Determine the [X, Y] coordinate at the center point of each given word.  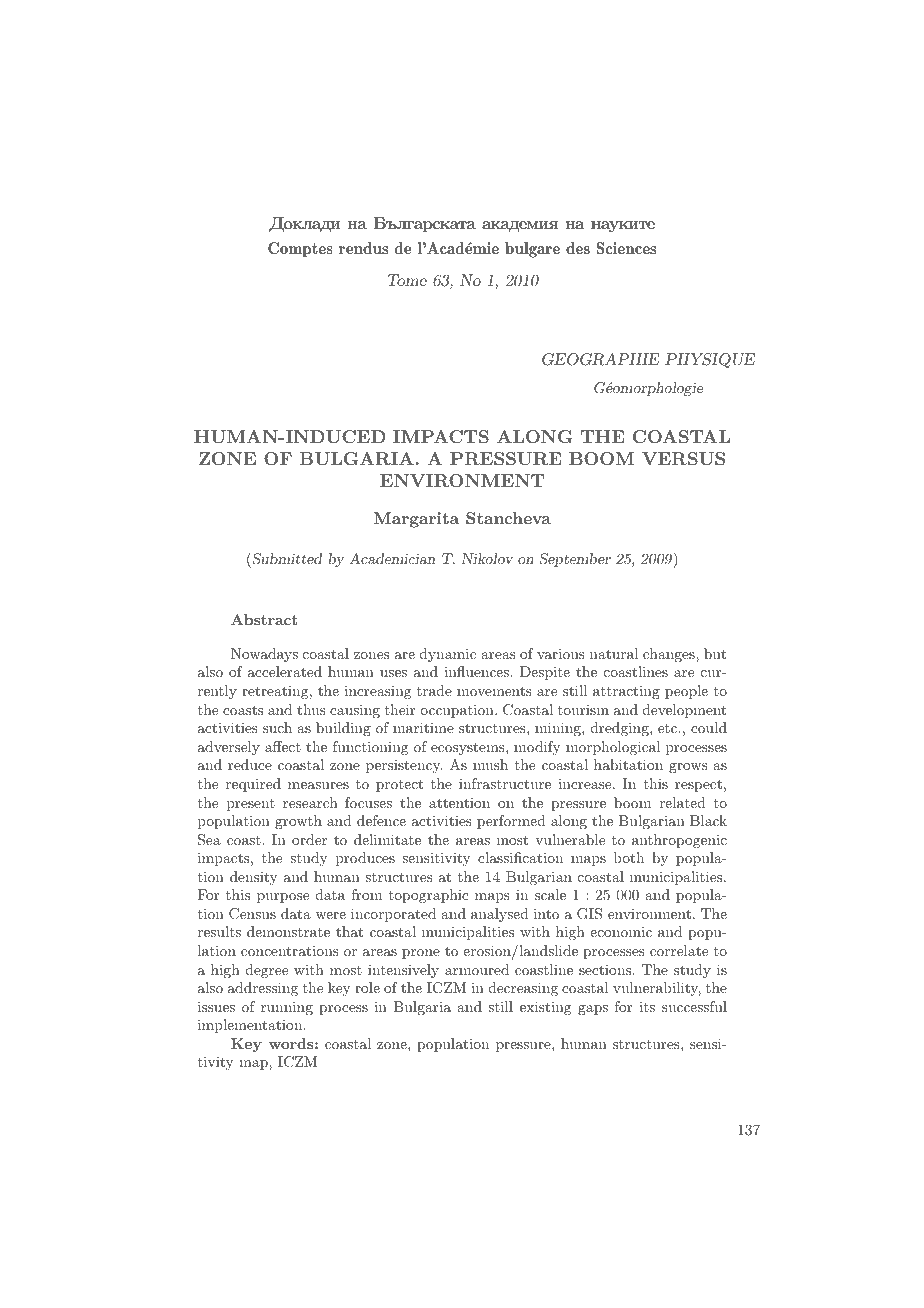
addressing [263, 989]
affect [283, 746]
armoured [477, 969]
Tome [407, 280]
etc [669, 728]
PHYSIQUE [710, 360]
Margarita [416, 520]
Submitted [286, 560]
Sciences [626, 248]
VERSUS [683, 459]
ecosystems [469, 748]
